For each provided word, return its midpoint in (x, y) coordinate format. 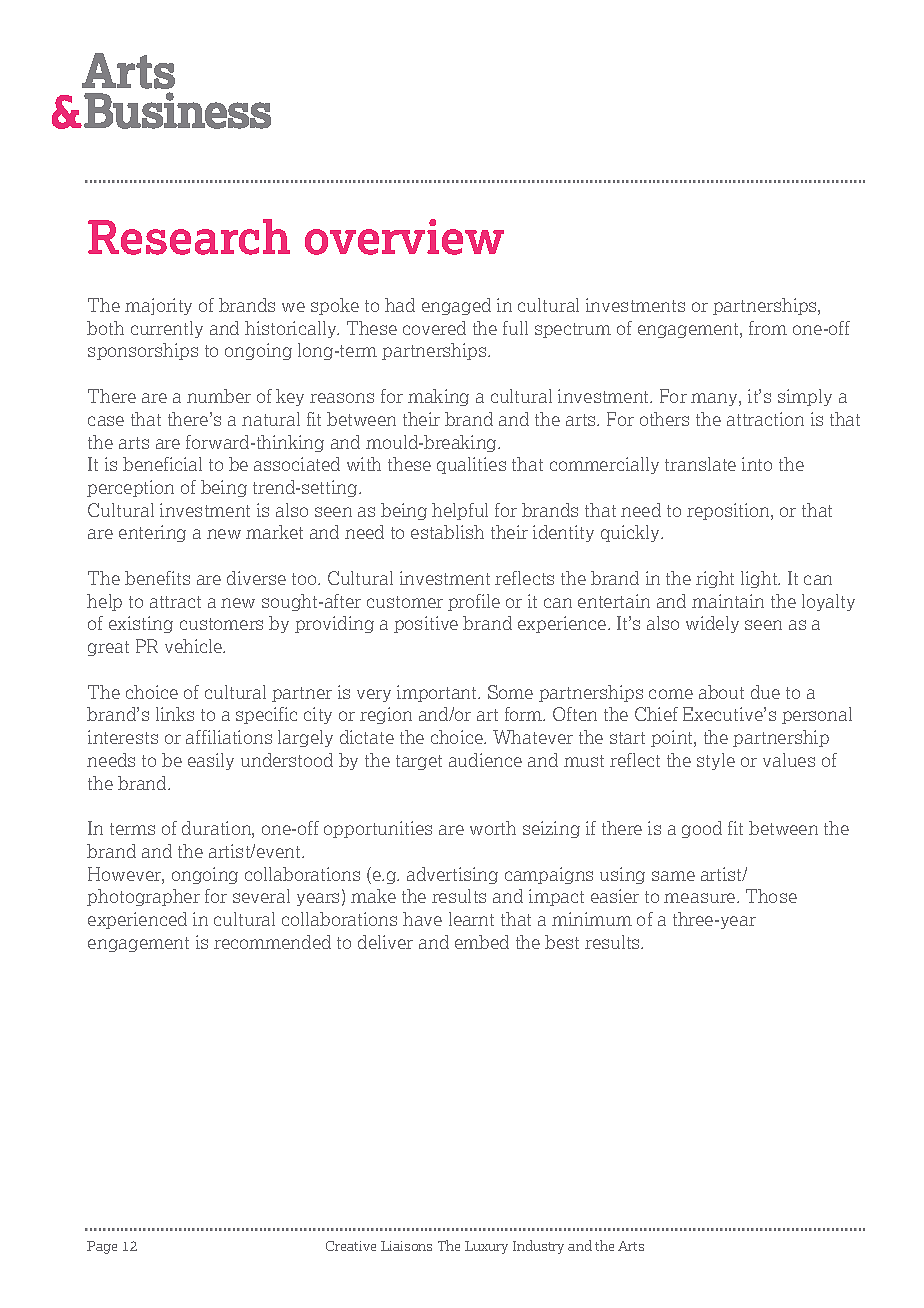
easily (211, 761)
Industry (538, 1247)
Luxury (486, 1247)
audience (485, 760)
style (716, 761)
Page (102, 1247)
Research (189, 237)
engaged (456, 306)
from (768, 328)
